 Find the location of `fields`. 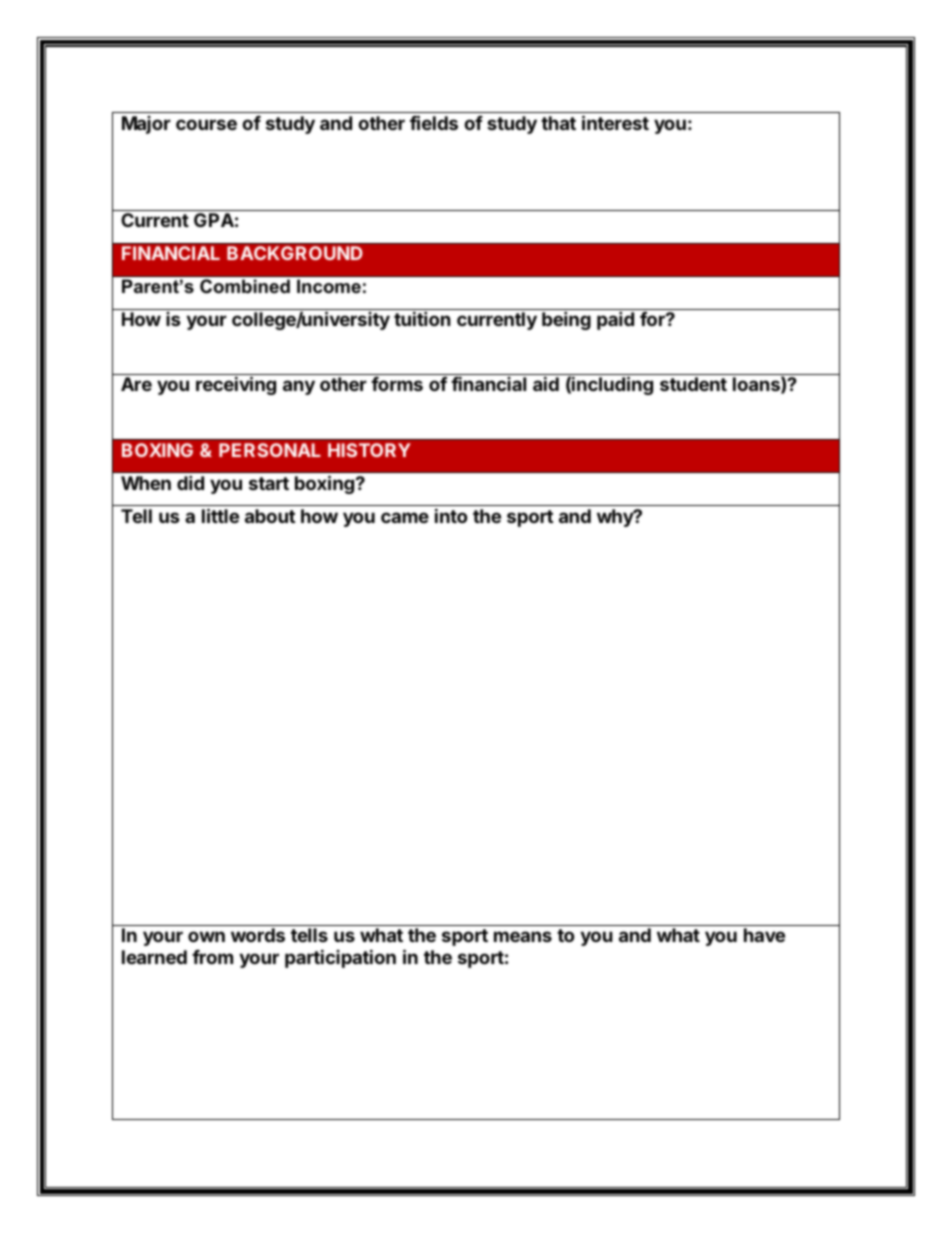

fields is located at coordinates (434, 122).
